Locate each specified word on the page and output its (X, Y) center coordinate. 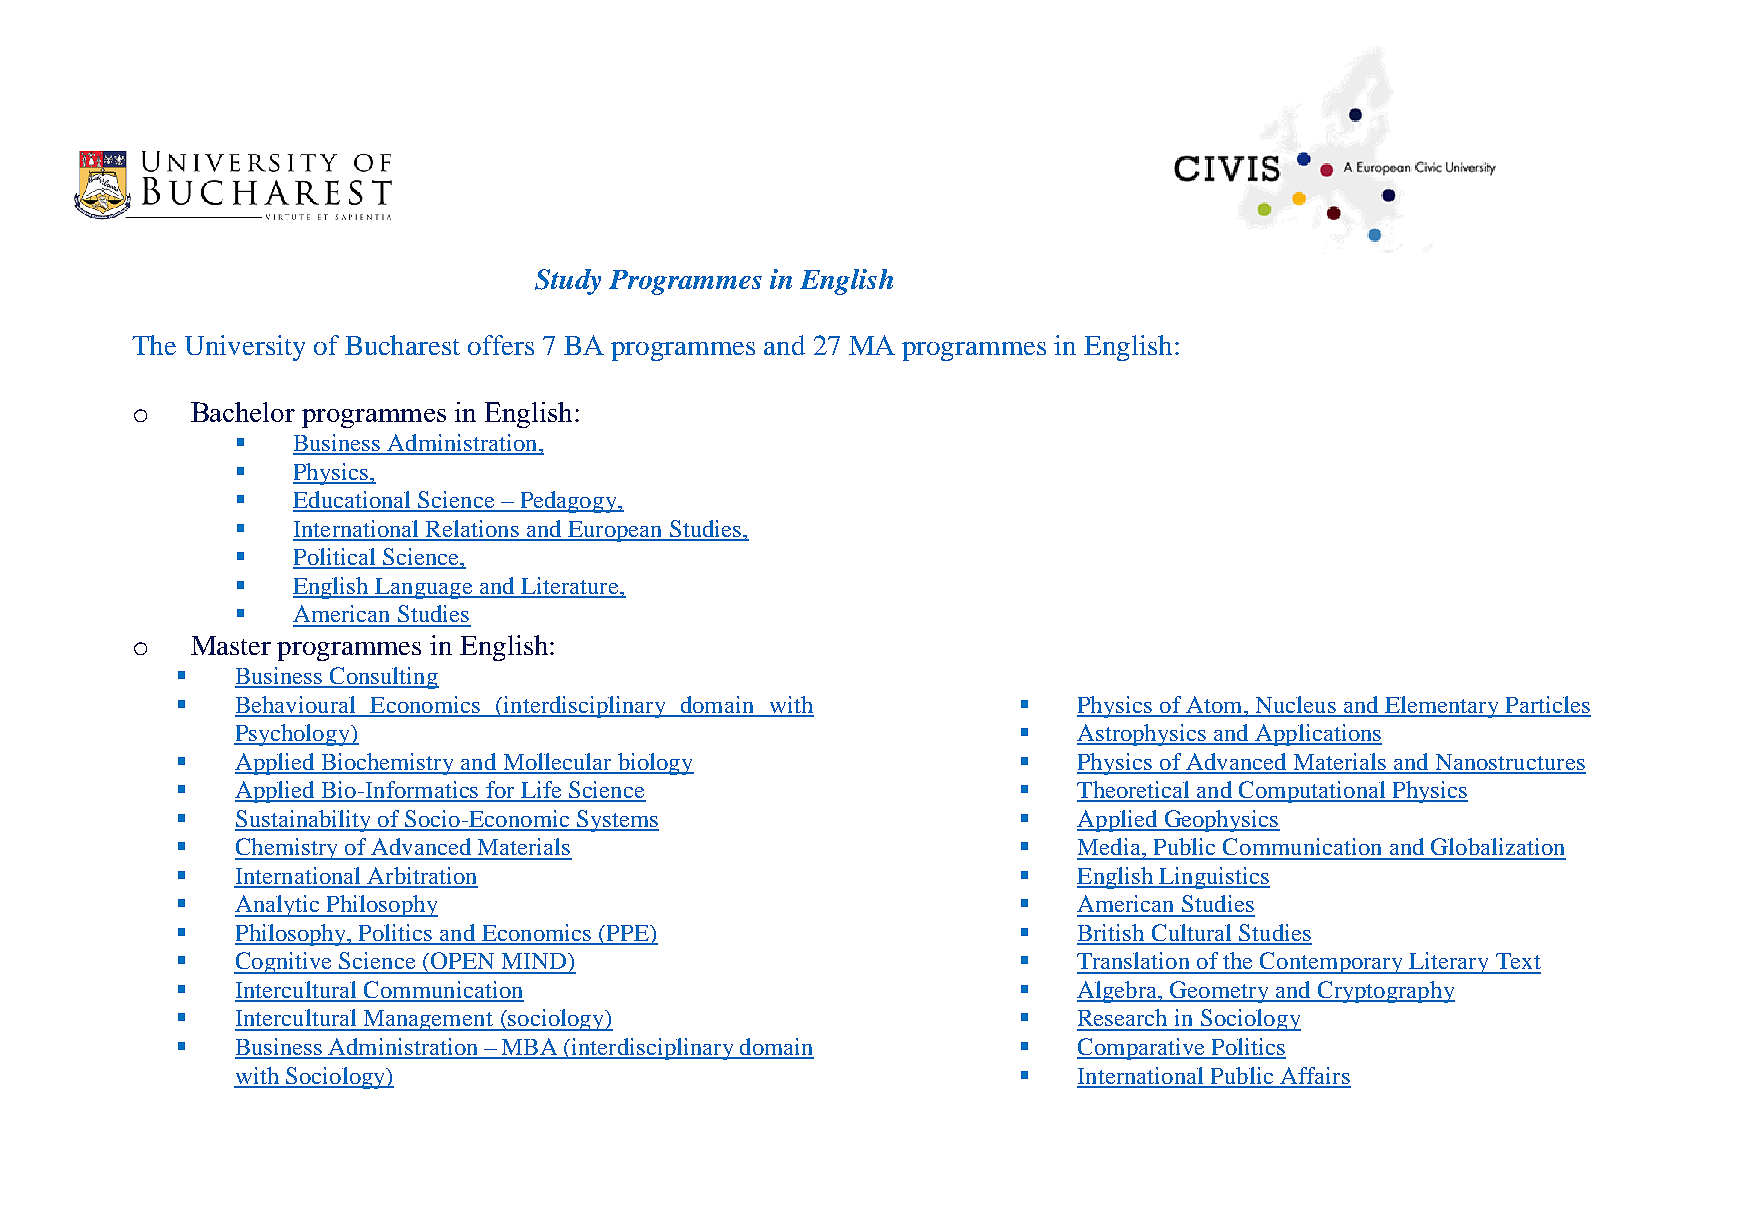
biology (654, 764)
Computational (1312, 792)
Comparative (1142, 1049)
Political (335, 558)
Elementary (1442, 707)
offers (501, 345)
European (615, 531)
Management (428, 1020)
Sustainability (304, 821)
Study (568, 282)
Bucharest (402, 345)
